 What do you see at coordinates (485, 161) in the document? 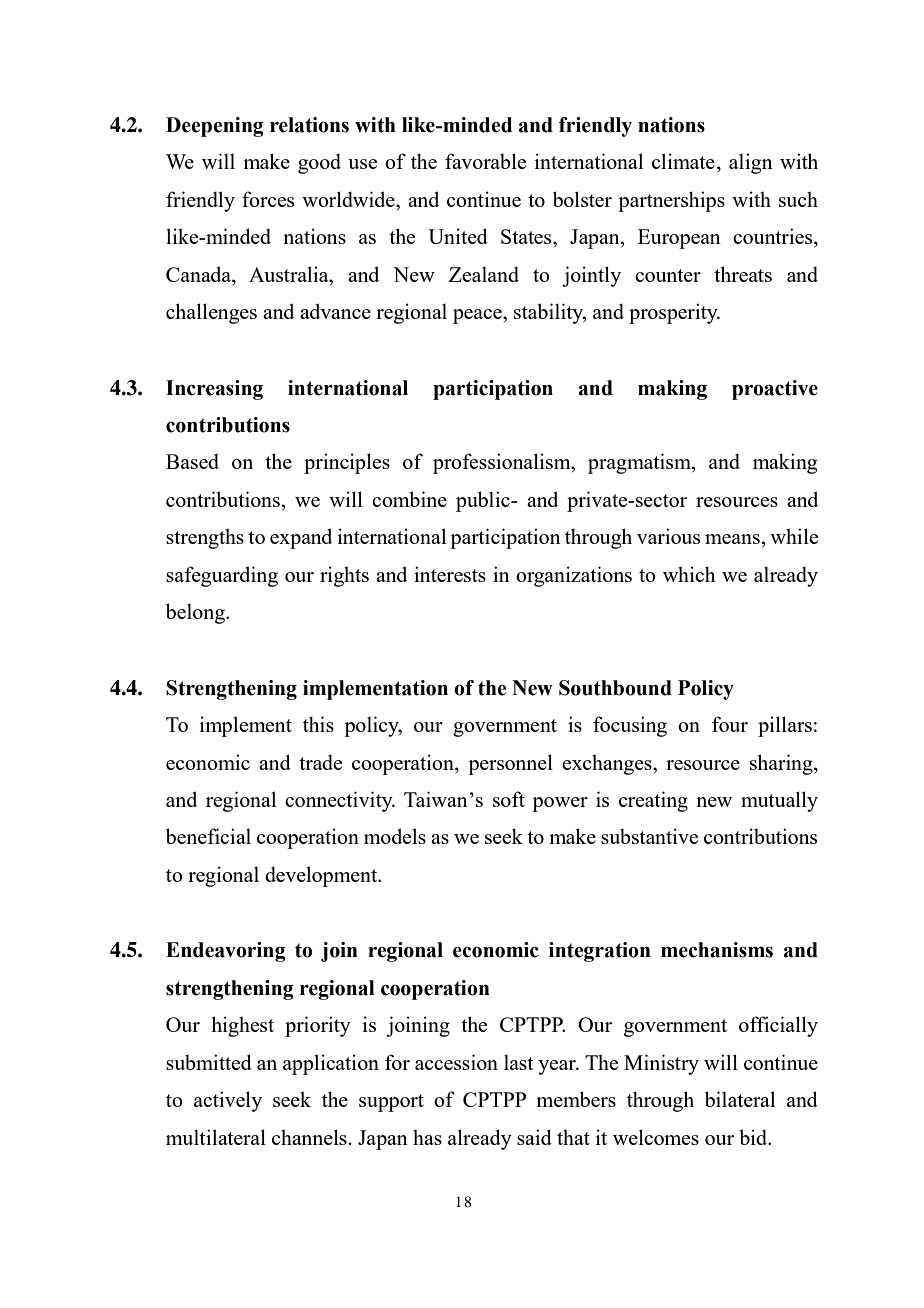
I see `favorable` at bounding box center [485, 161].
